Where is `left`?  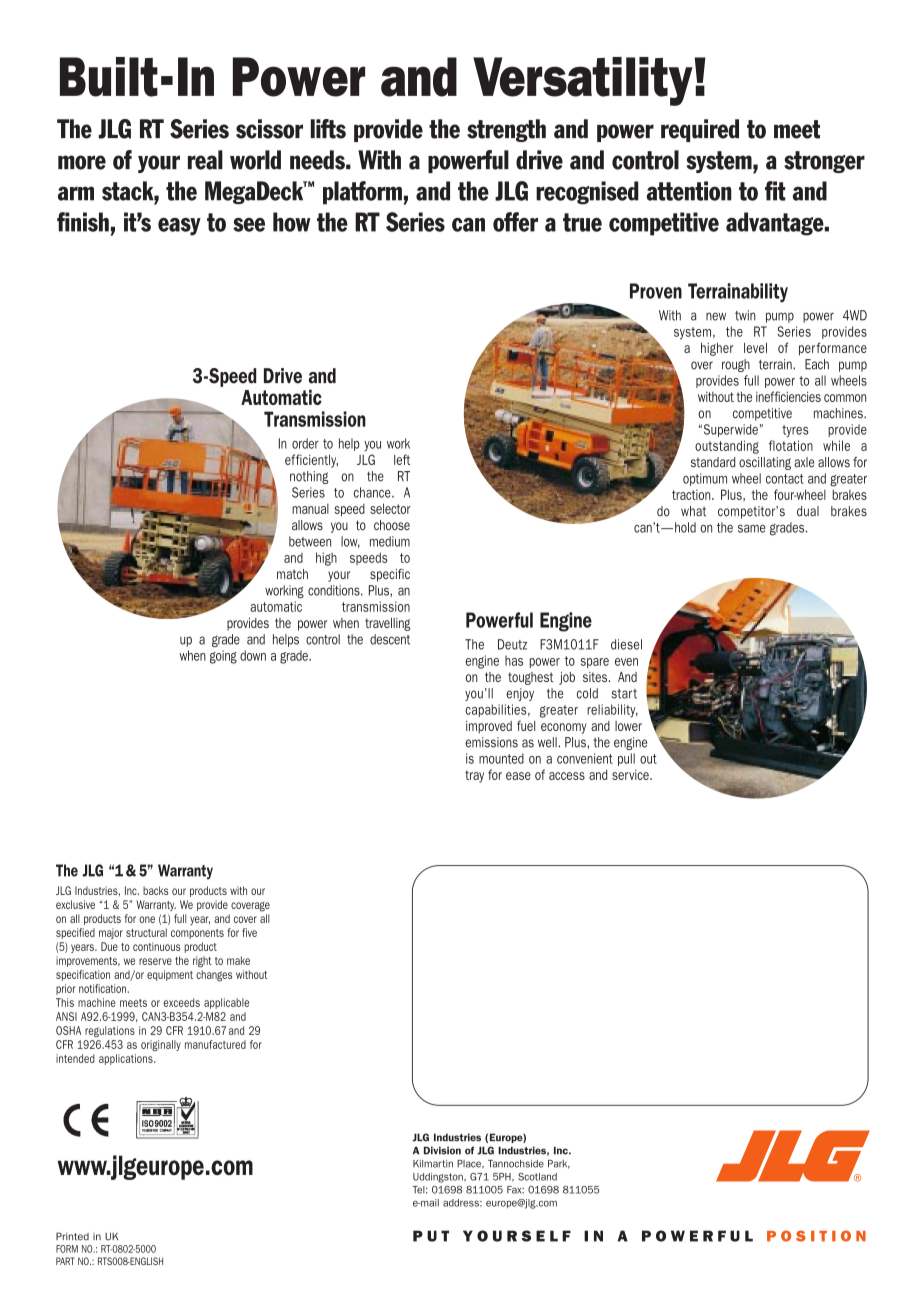
left is located at coordinates (402, 459).
